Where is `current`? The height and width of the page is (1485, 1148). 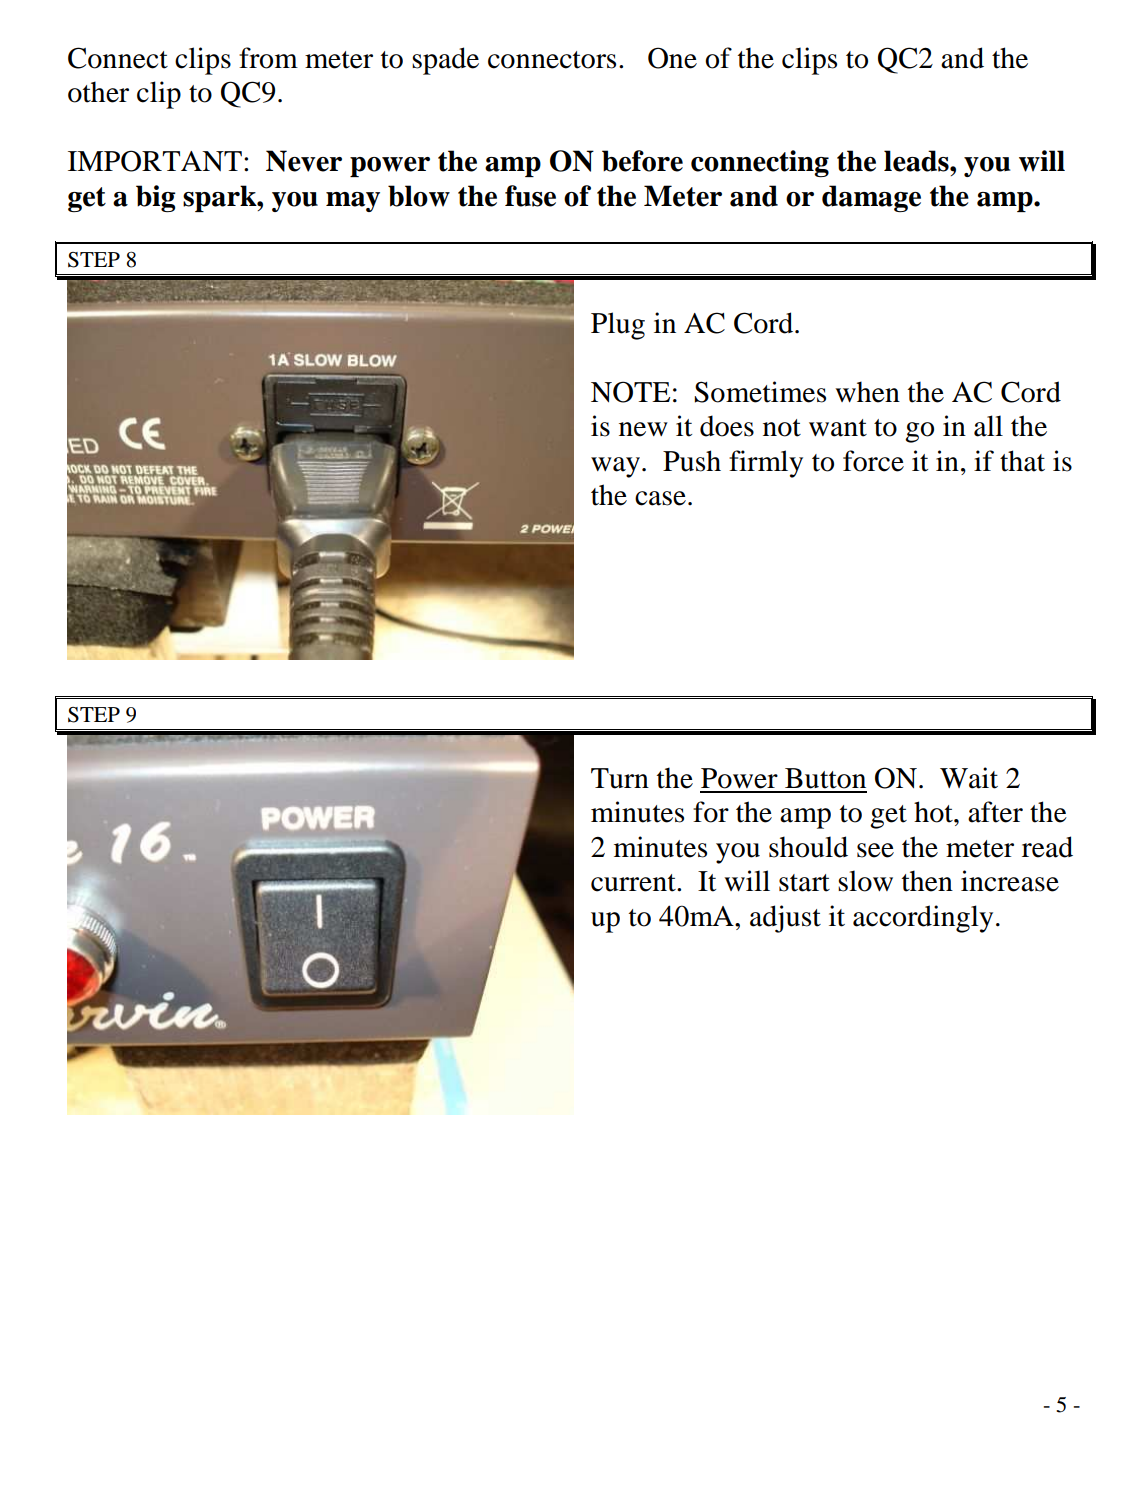 current is located at coordinates (634, 883).
